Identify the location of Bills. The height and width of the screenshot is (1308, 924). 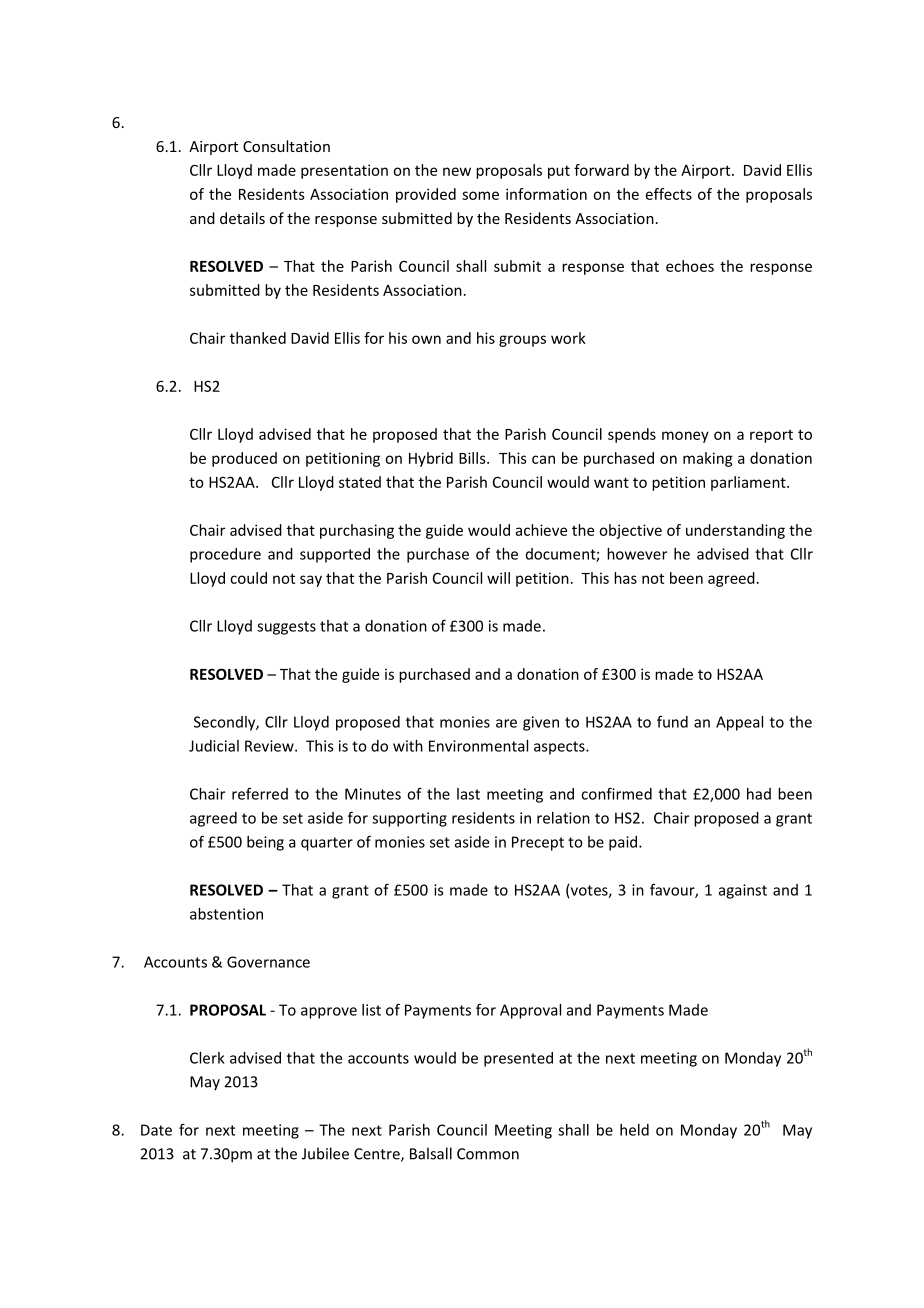
(473, 458).
